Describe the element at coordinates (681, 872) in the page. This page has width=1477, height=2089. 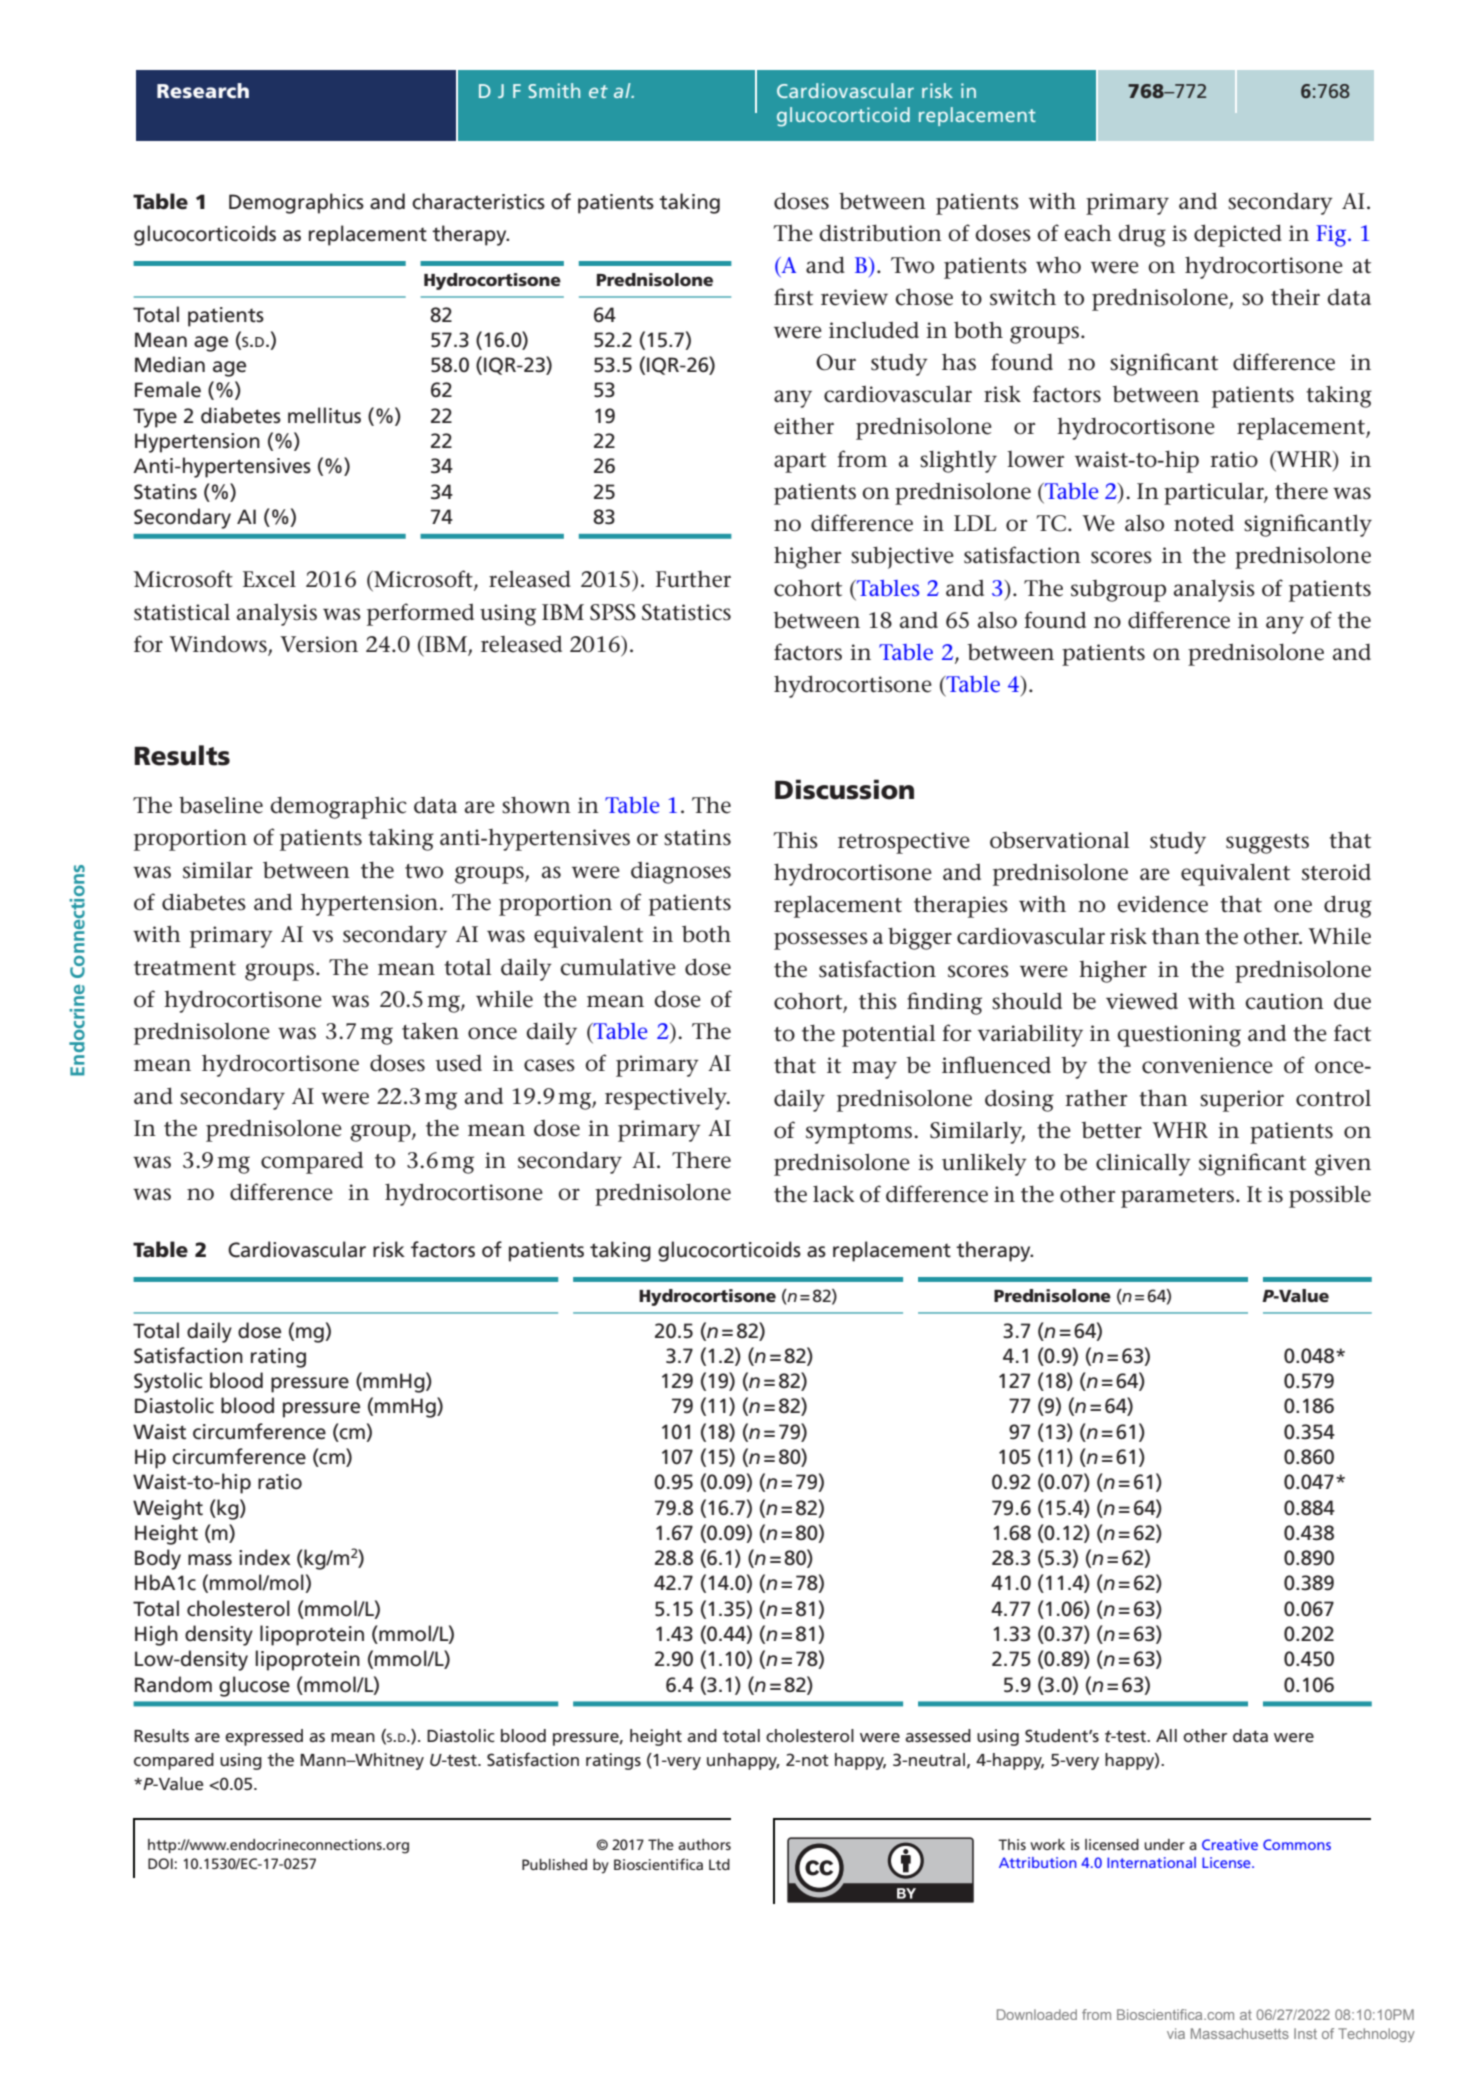
I see `diagnoses` at that location.
